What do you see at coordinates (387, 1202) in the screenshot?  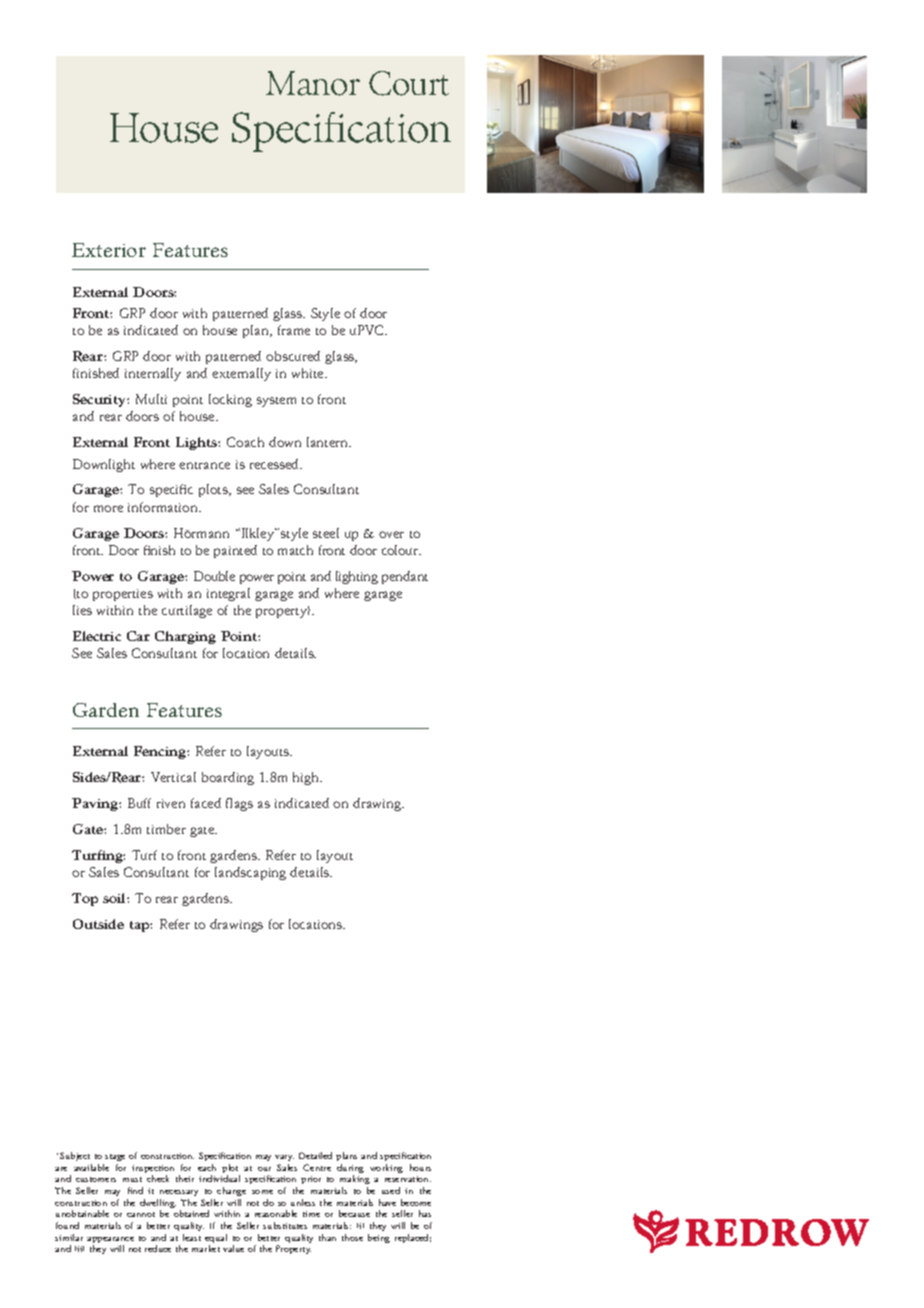 I see `have` at bounding box center [387, 1202].
